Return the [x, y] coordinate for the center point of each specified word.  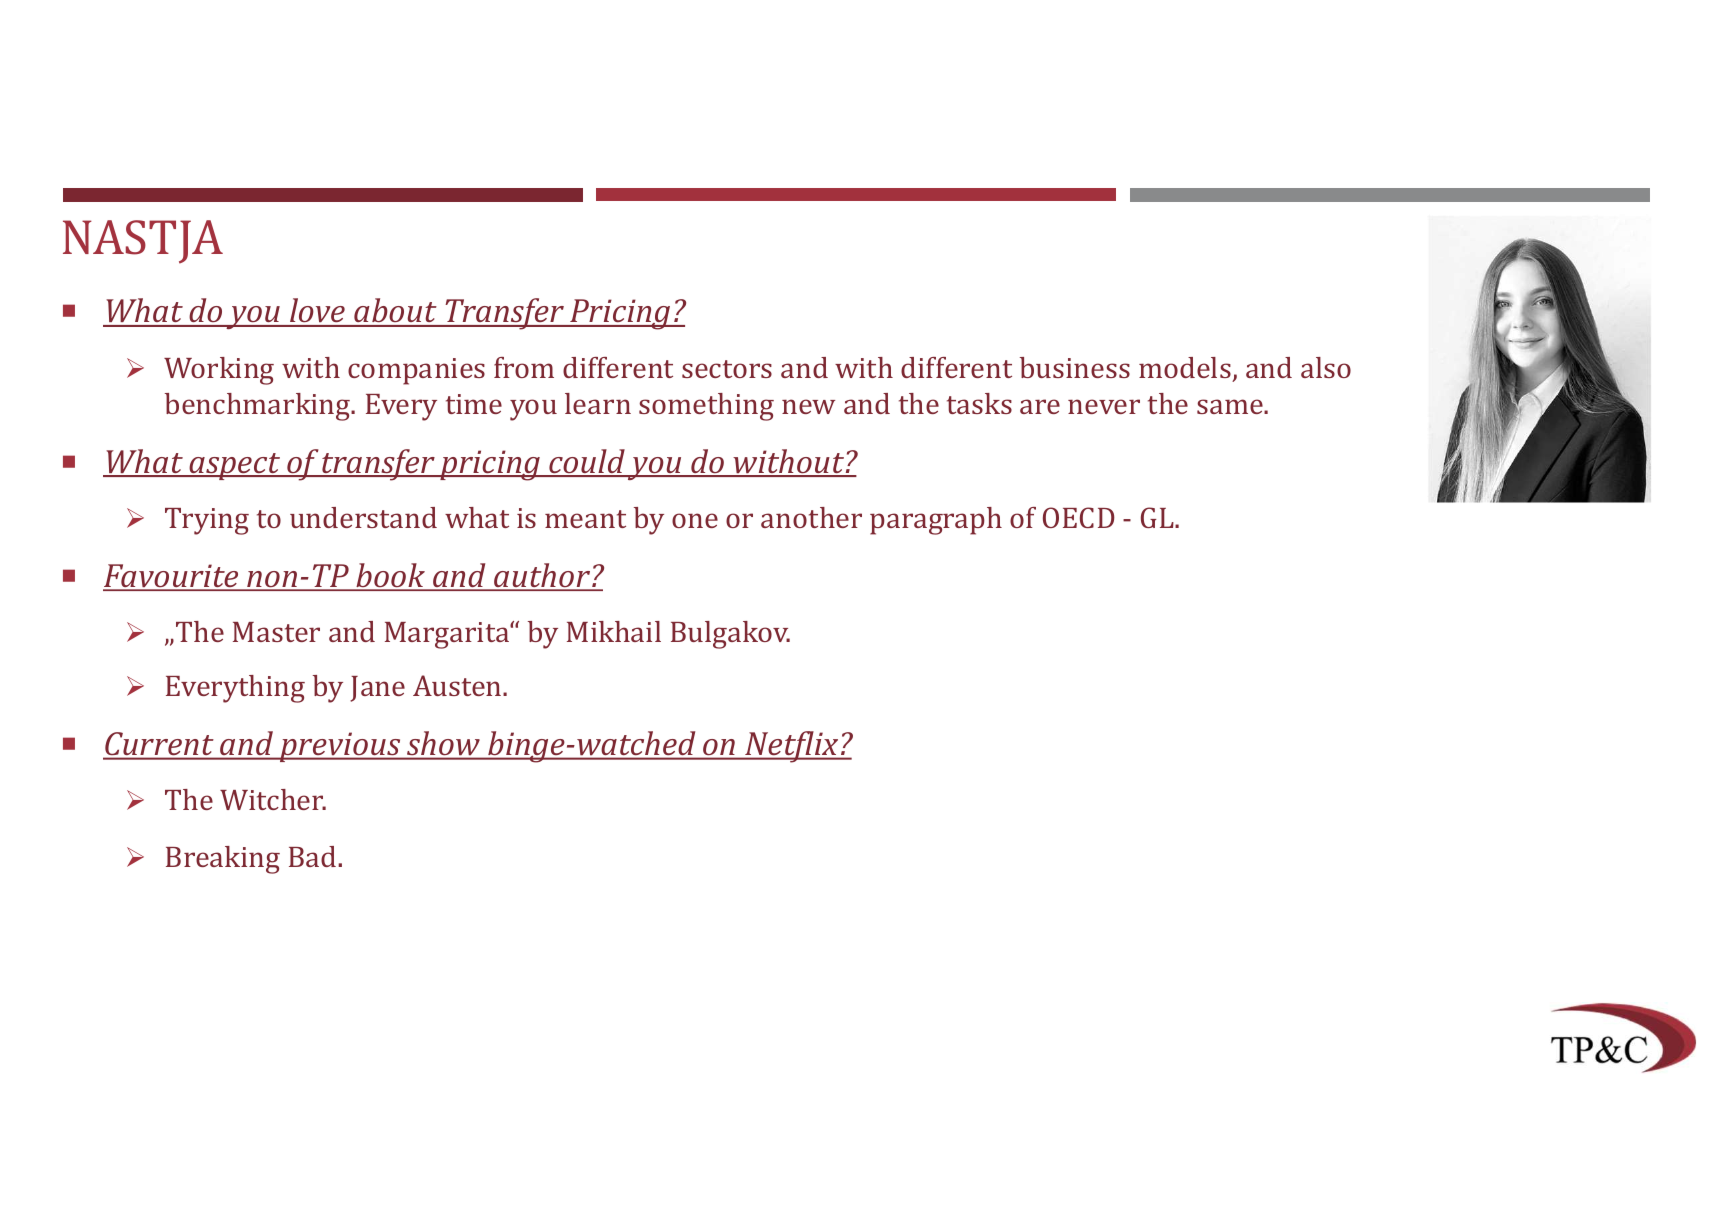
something [706, 407]
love [317, 312]
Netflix [792, 747]
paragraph [936, 521]
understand [363, 517]
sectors [727, 369]
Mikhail [614, 631]
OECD [1079, 517]
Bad [314, 856]
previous [340, 747]
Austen [458, 685]
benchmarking [259, 407]
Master [276, 632]
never [1104, 406]
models [1185, 367]
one [695, 520]
